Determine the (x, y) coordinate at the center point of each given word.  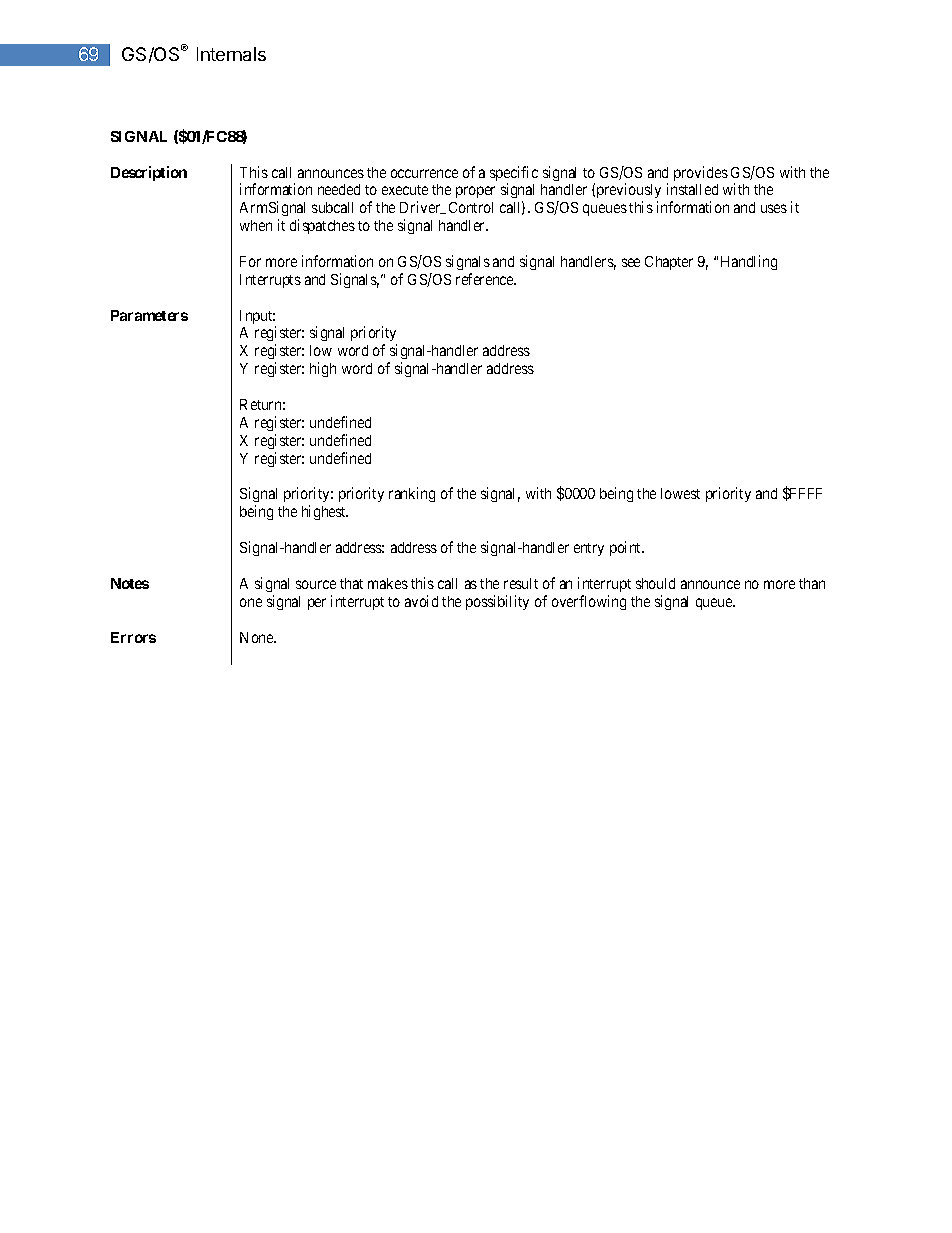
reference (486, 279)
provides (701, 173)
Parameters (149, 315)
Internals (231, 54)
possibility (497, 602)
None (258, 637)
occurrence (424, 173)
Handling (749, 262)
